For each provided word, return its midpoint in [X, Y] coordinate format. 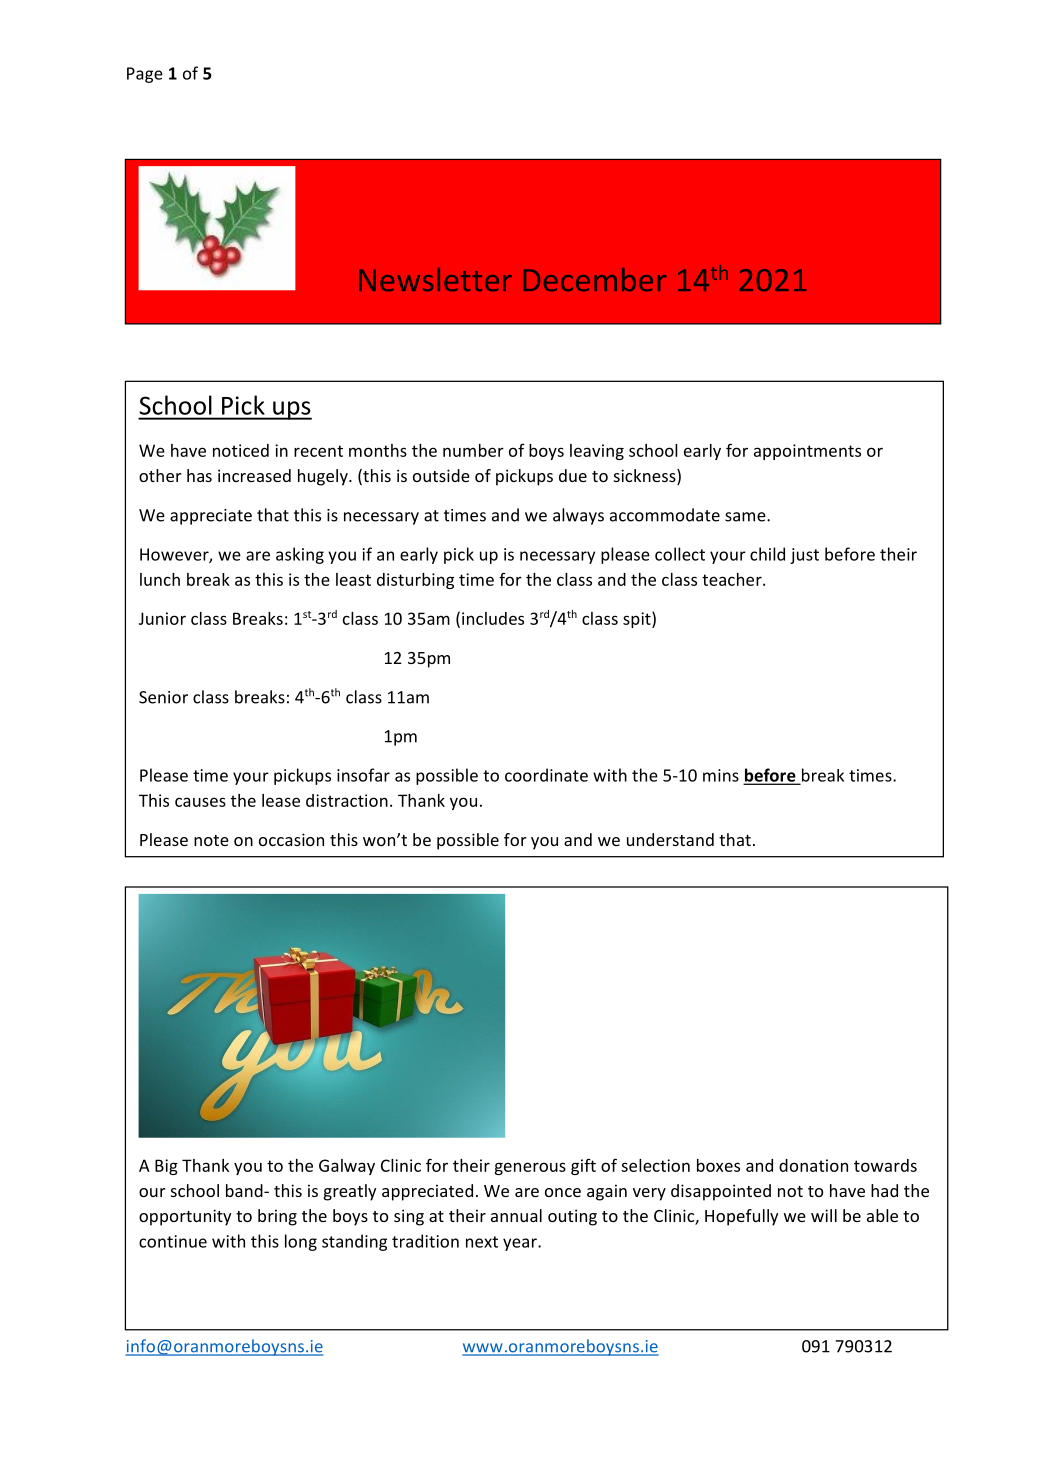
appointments [807, 452]
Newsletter [435, 279]
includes [493, 618]
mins [721, 775]
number [473, 450]
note [211, 840]
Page [145, 75]
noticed [241, 450]
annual [516, 1215]
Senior [163, 697]
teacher [733, 579]
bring [277, 1217]
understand [670, 839]
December [595, 279]
